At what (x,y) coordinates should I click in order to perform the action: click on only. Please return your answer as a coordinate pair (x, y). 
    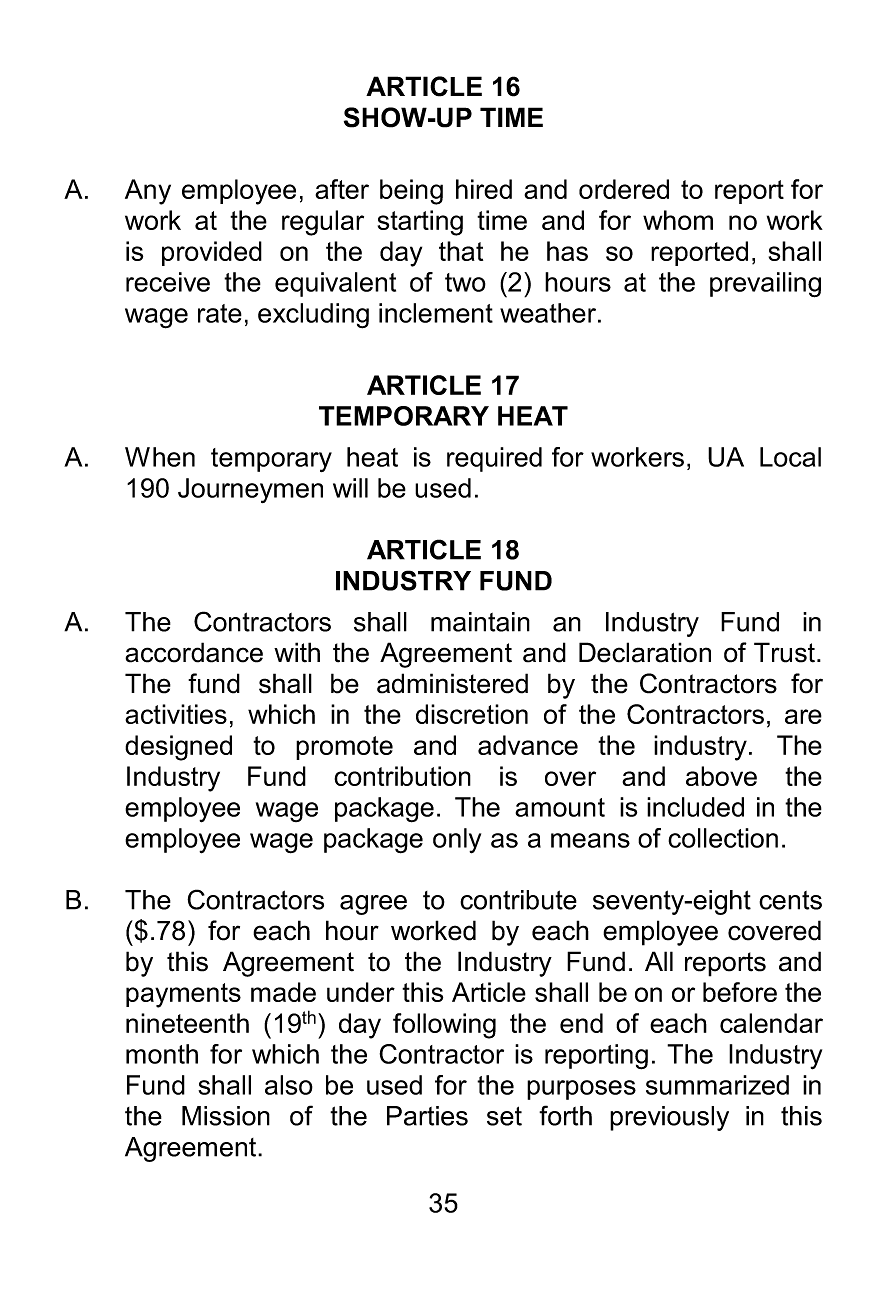
    Looking at the image, I should click on (457, 841).
